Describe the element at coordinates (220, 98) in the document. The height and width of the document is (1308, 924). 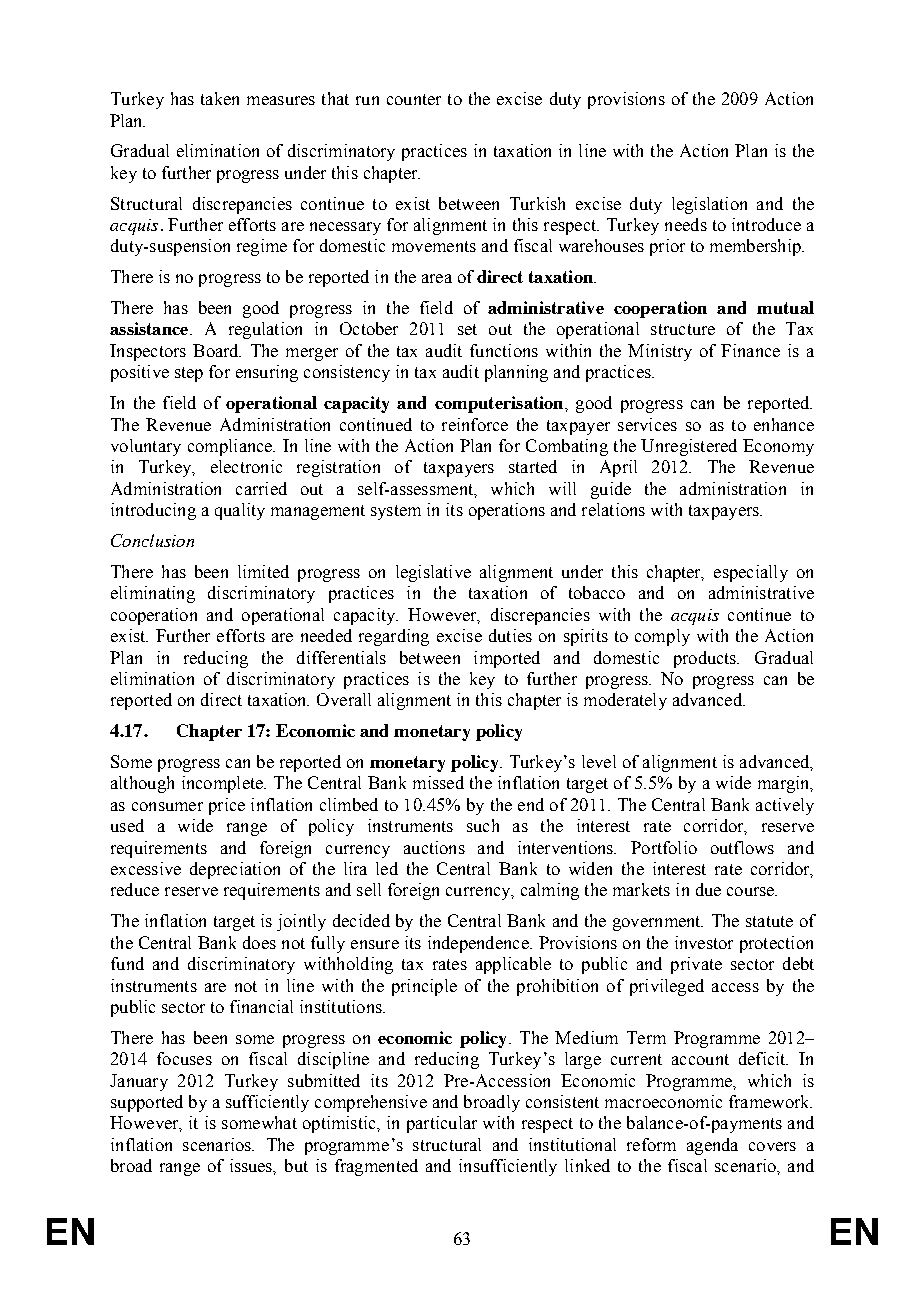
I see `taken` at that location.
